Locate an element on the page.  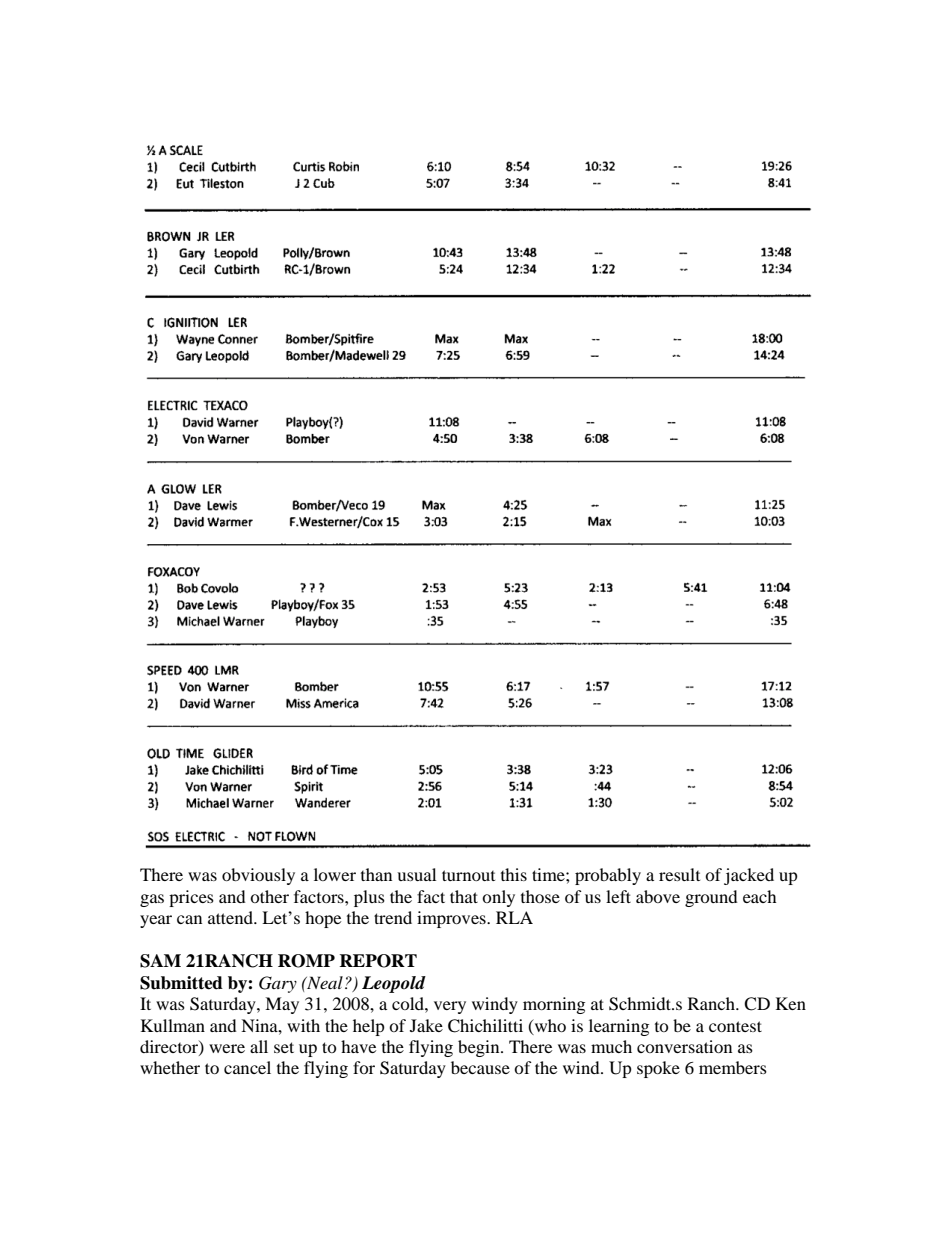
Ken is located at coordinates (791, 1003).
